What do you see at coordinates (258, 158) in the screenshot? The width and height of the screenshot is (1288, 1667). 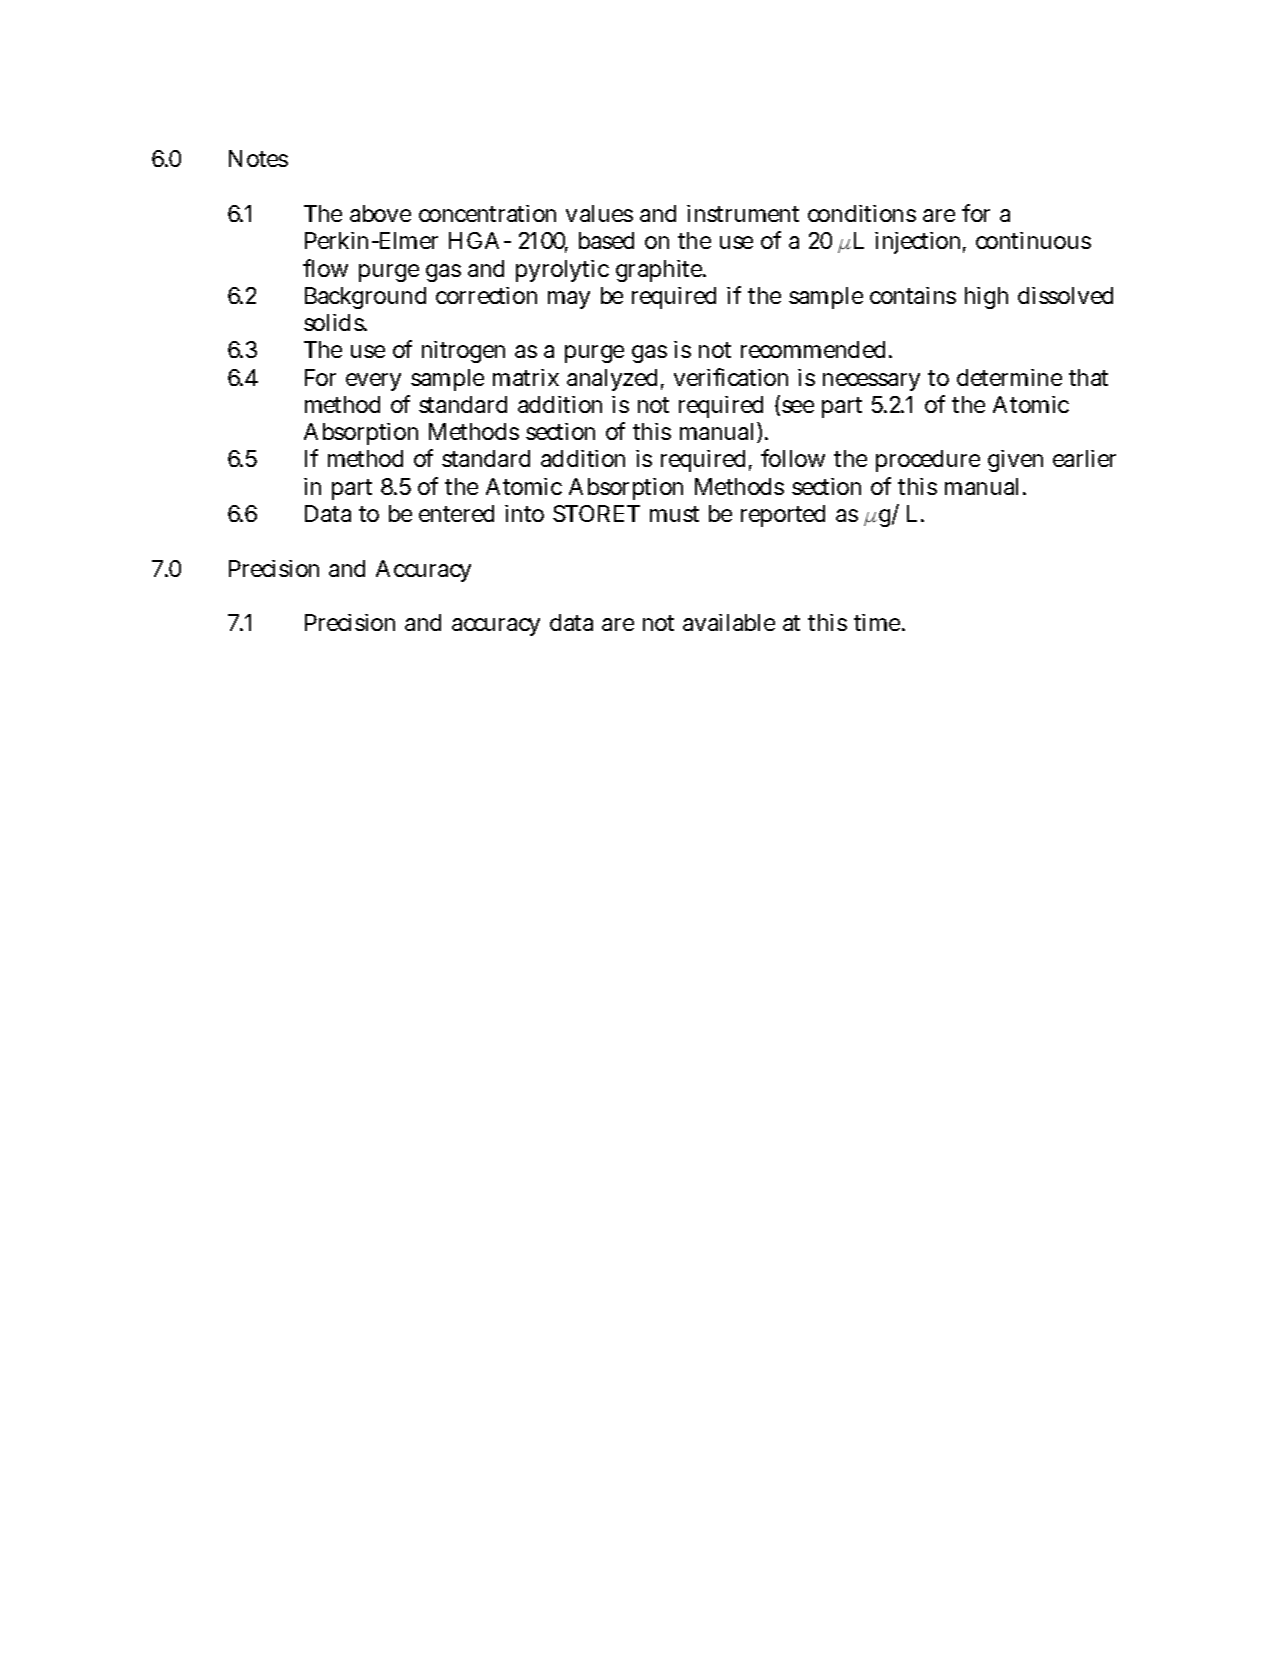 I see `Notes` at bounding box center [258, 158].
